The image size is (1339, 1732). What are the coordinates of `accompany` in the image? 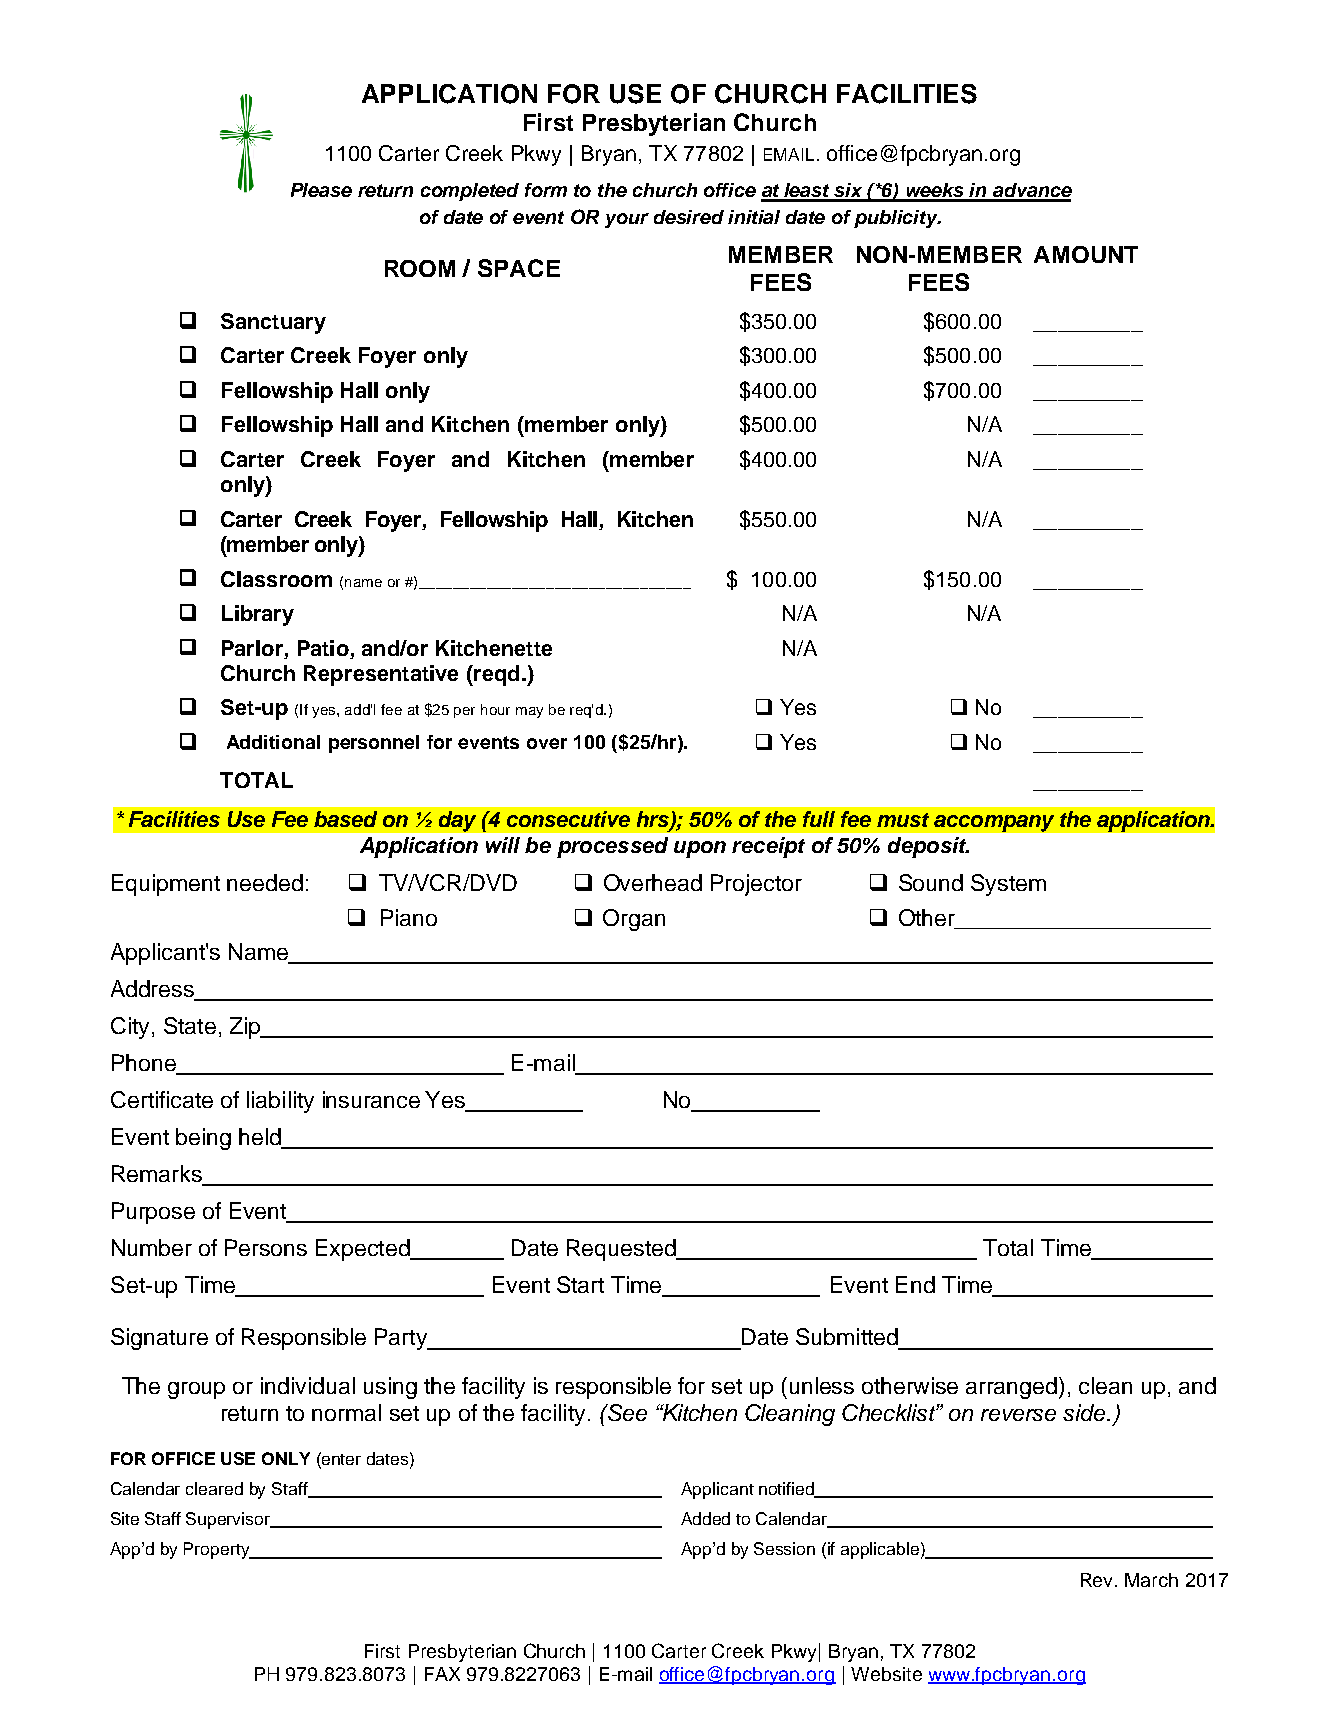 It's located at (994, 823).
